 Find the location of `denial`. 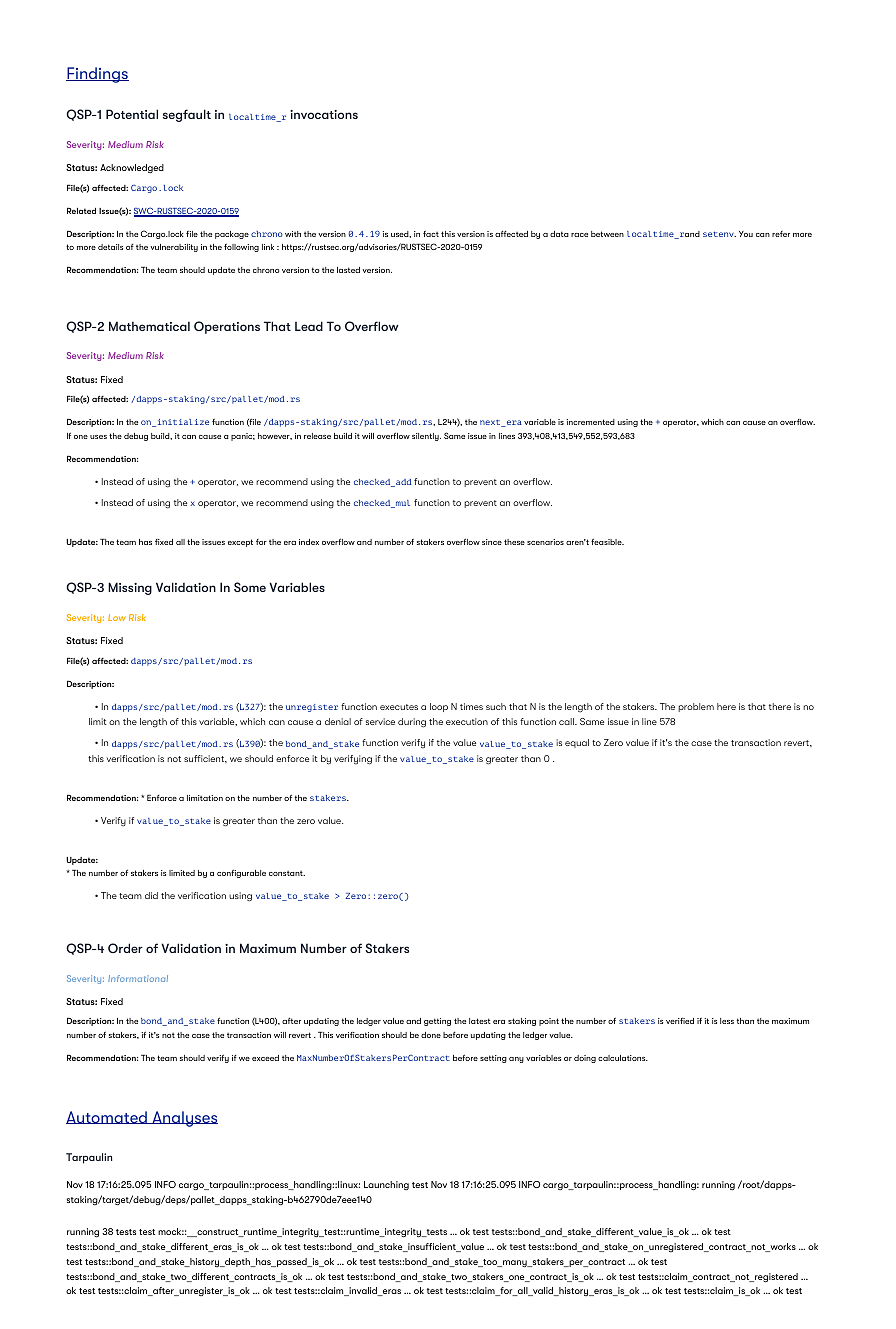

denial is located at coordinates (338, 721).
